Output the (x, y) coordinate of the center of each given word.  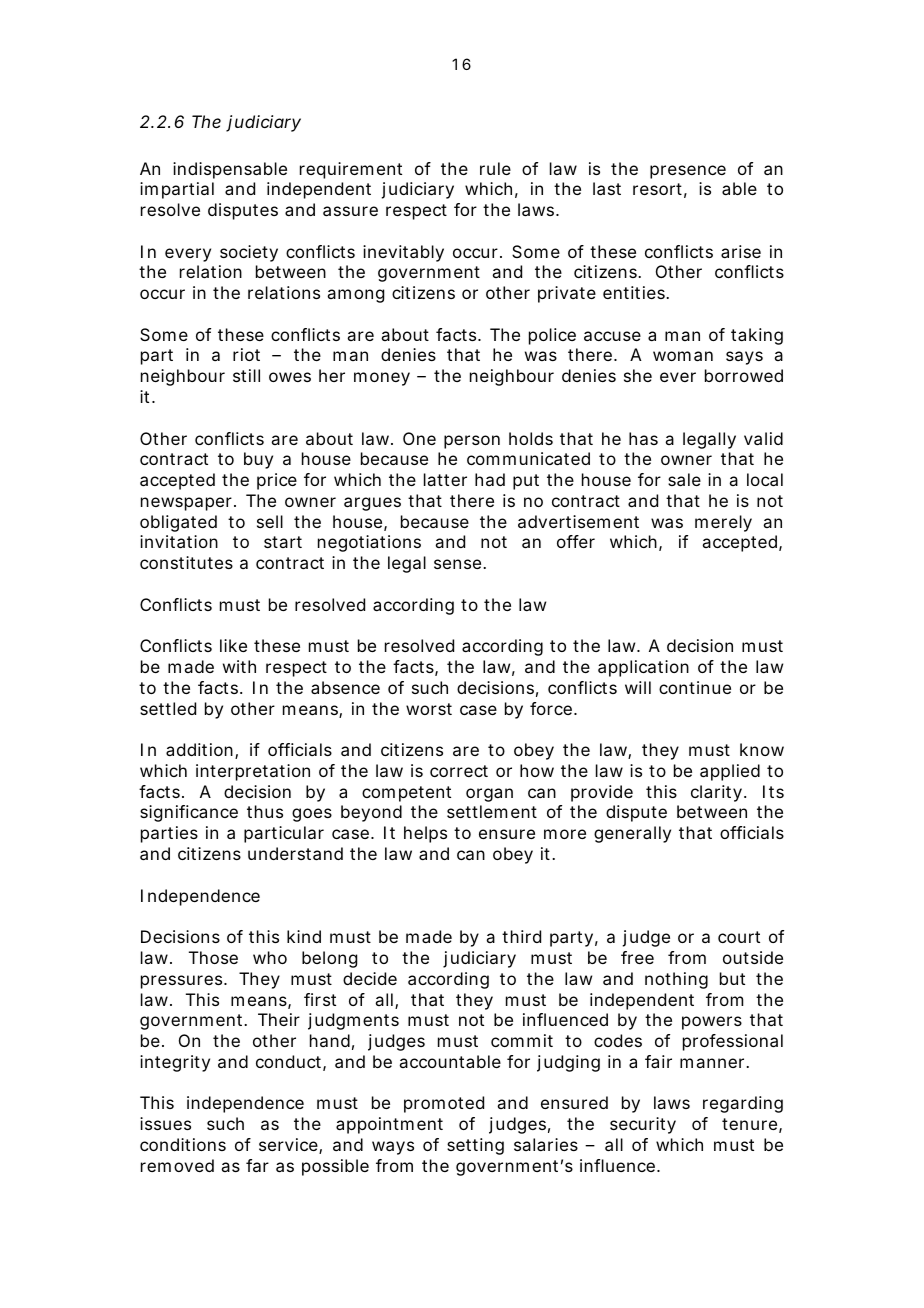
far (257, 1165)
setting (475, 1146)
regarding (743, 1104)
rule (495, 168)
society (249, 253)
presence (688, 172)
